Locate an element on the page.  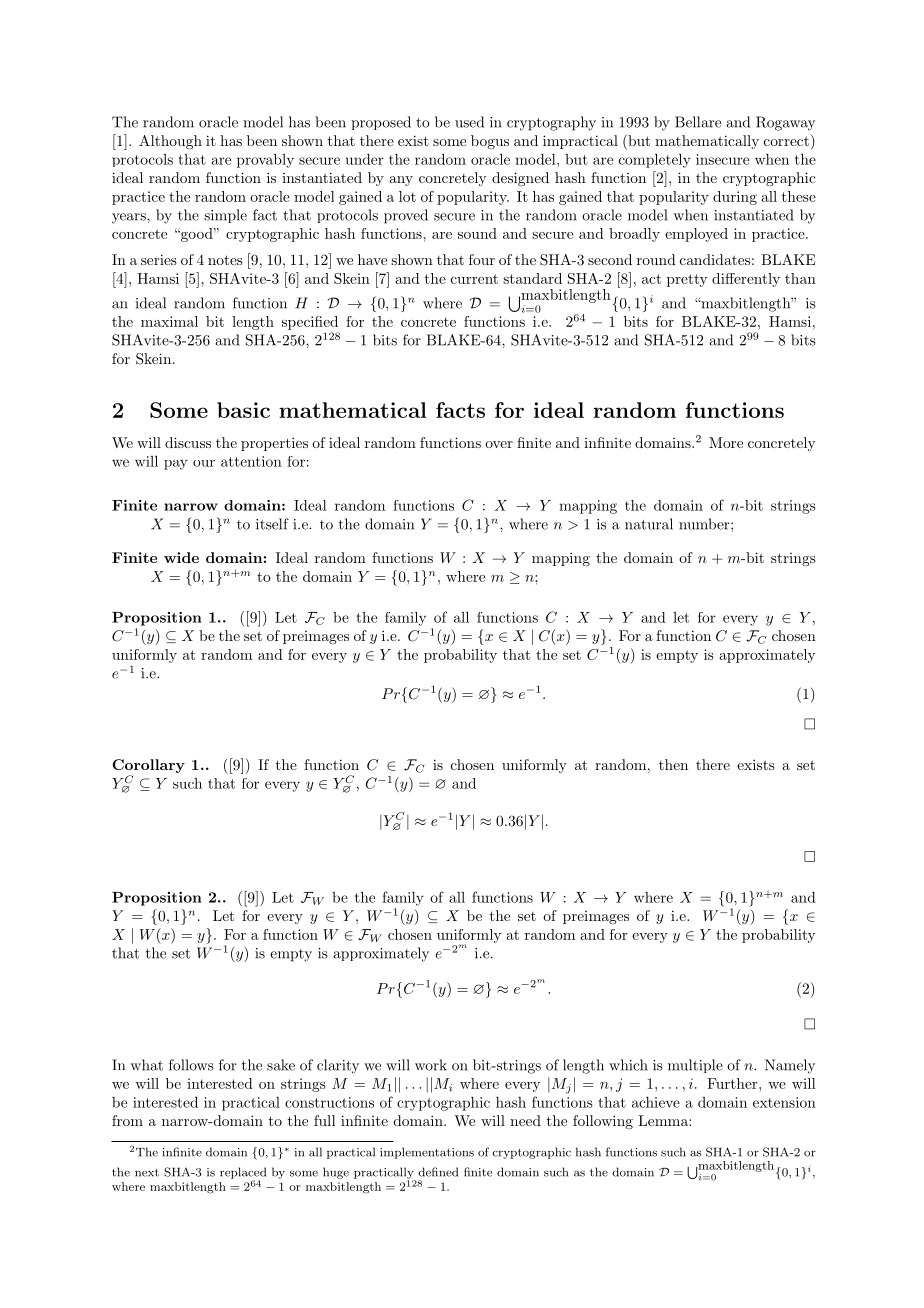
replaced is located at coordinates (243, 1174).
